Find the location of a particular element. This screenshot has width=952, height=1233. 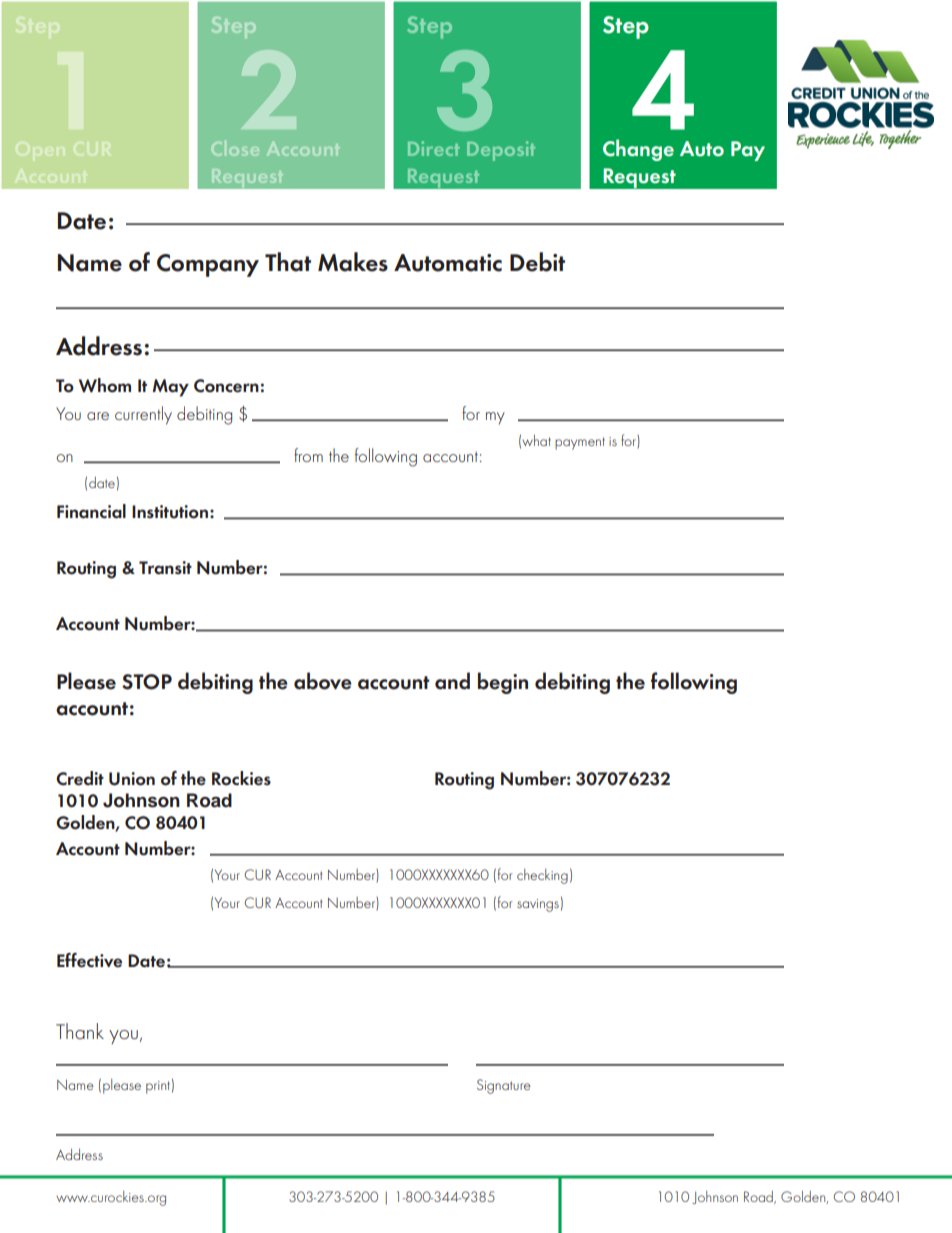

and is located at coordinates (452, 681).
